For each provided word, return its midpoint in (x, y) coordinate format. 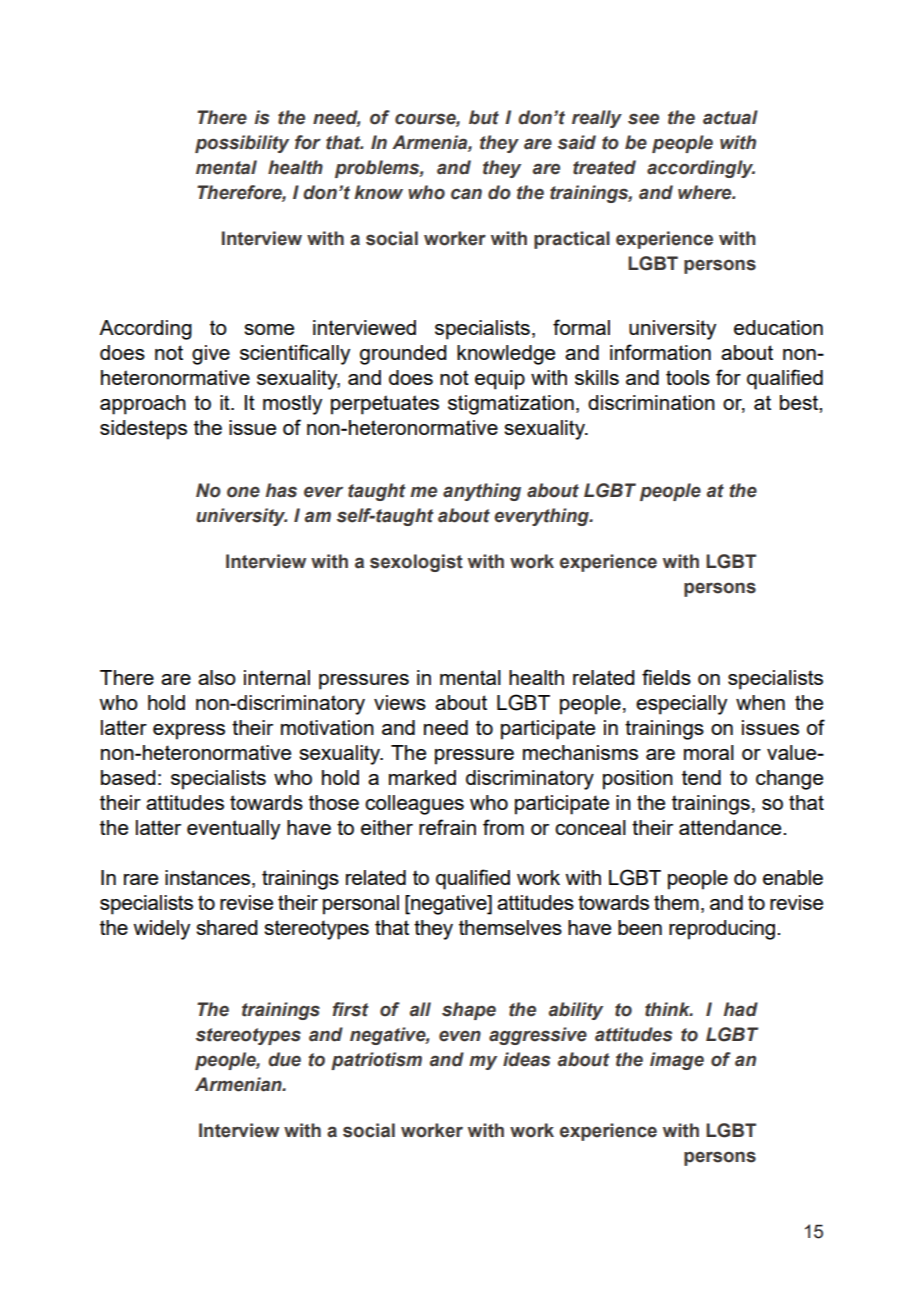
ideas (526, 1059)
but (484, 117)
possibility (242, 144)
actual (730, 117)
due (284, 1059)
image (677, 1061)
